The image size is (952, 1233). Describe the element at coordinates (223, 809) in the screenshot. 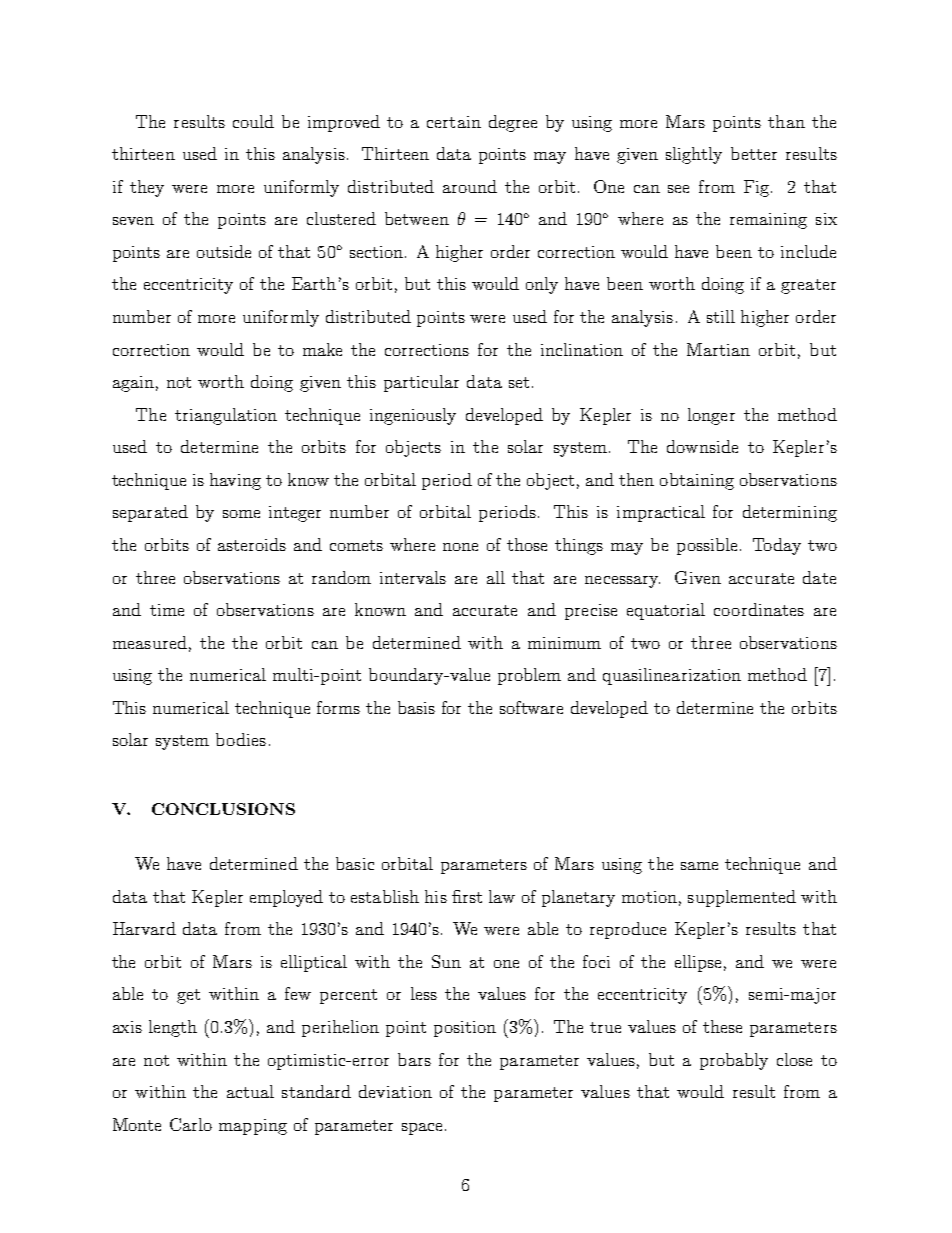

I see `CONCLUSIONS` at that location.
